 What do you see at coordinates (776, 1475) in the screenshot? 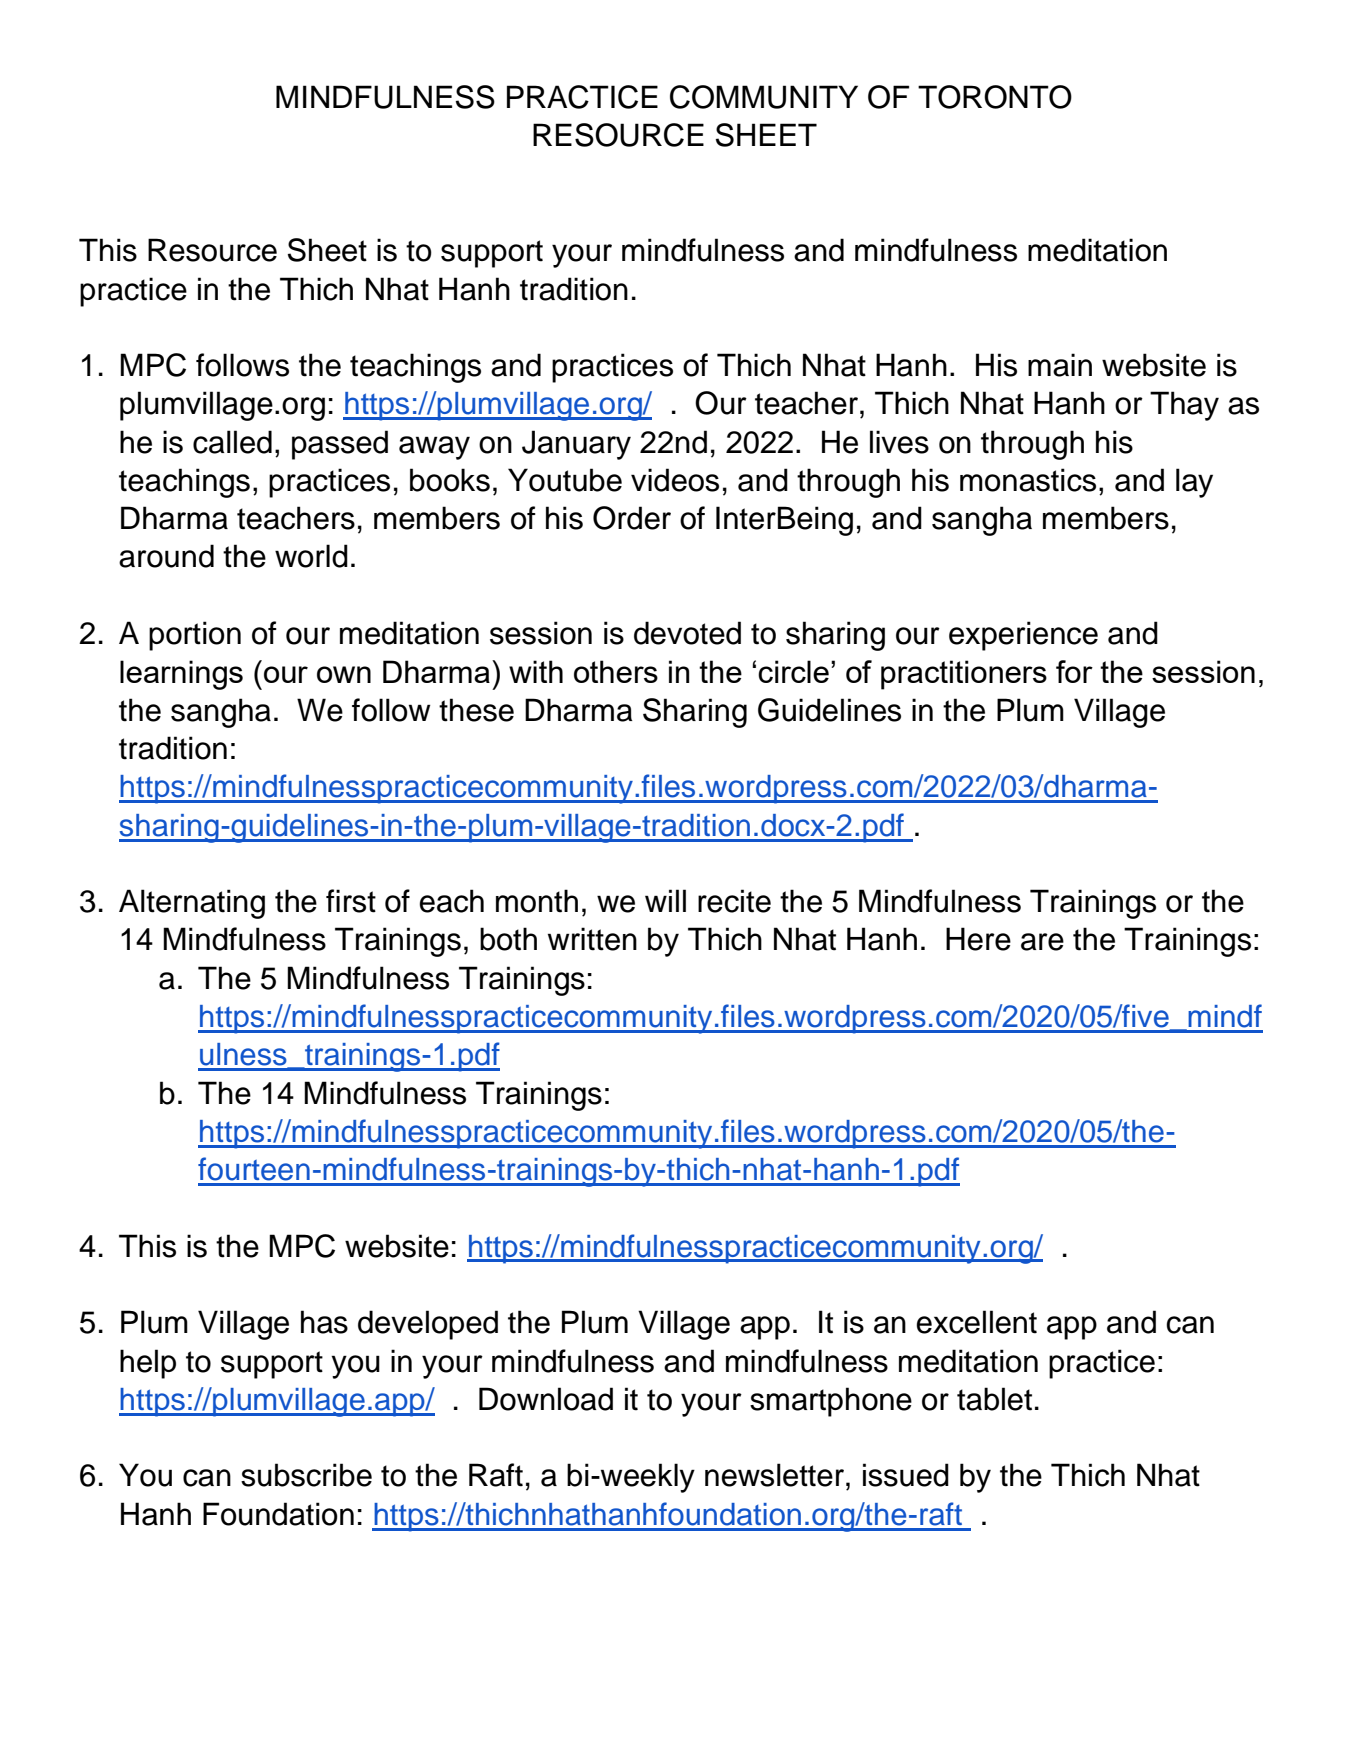
I see `newsletter` at bounding box center [776, 1475].
